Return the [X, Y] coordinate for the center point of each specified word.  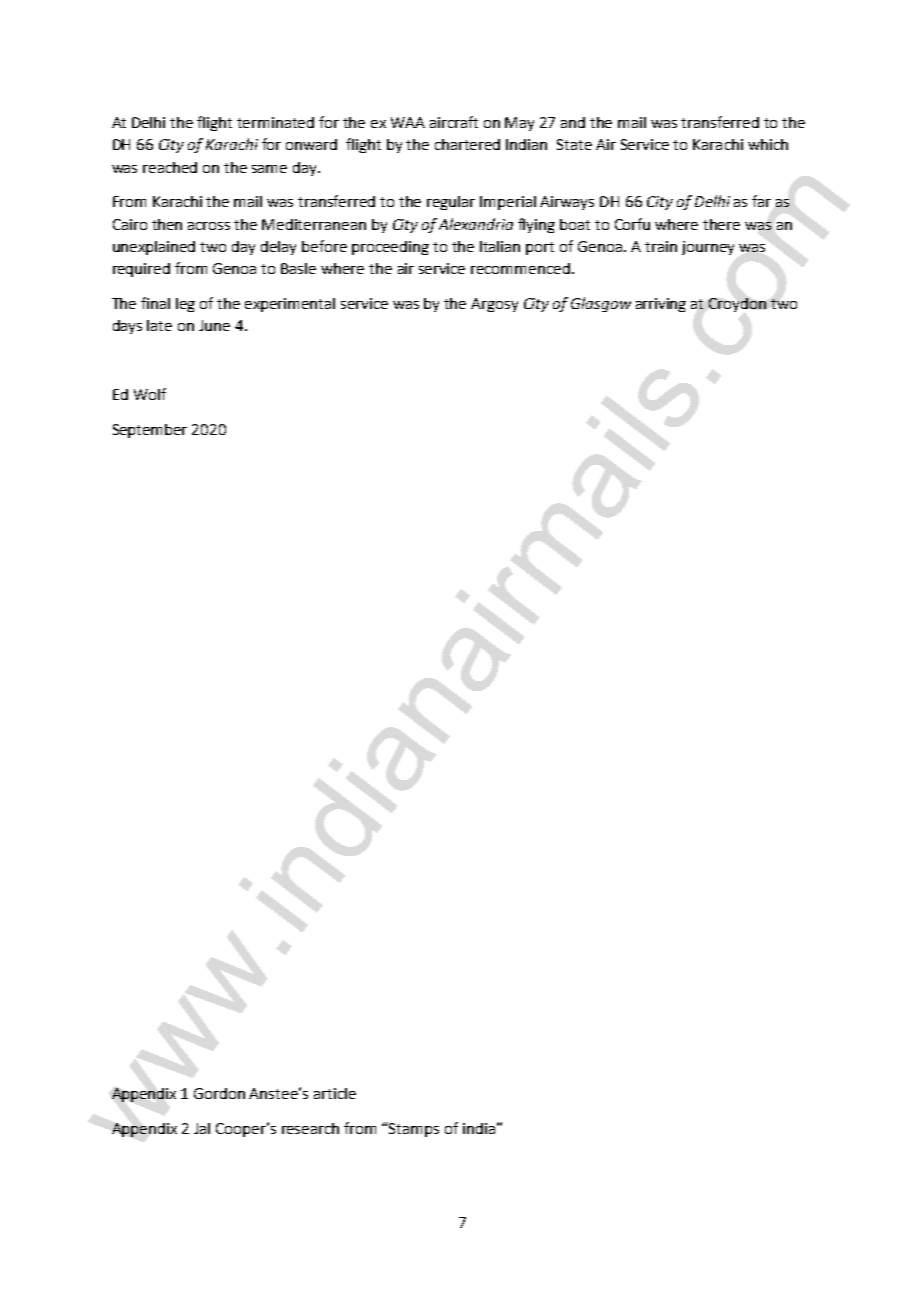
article [335, 1093]
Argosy [494, 305]
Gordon [219, 1093]
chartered [467, 144]
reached [170, 167]
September [150, 431]
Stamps [413, 1129]
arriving [661, 305]
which [768, 144]
